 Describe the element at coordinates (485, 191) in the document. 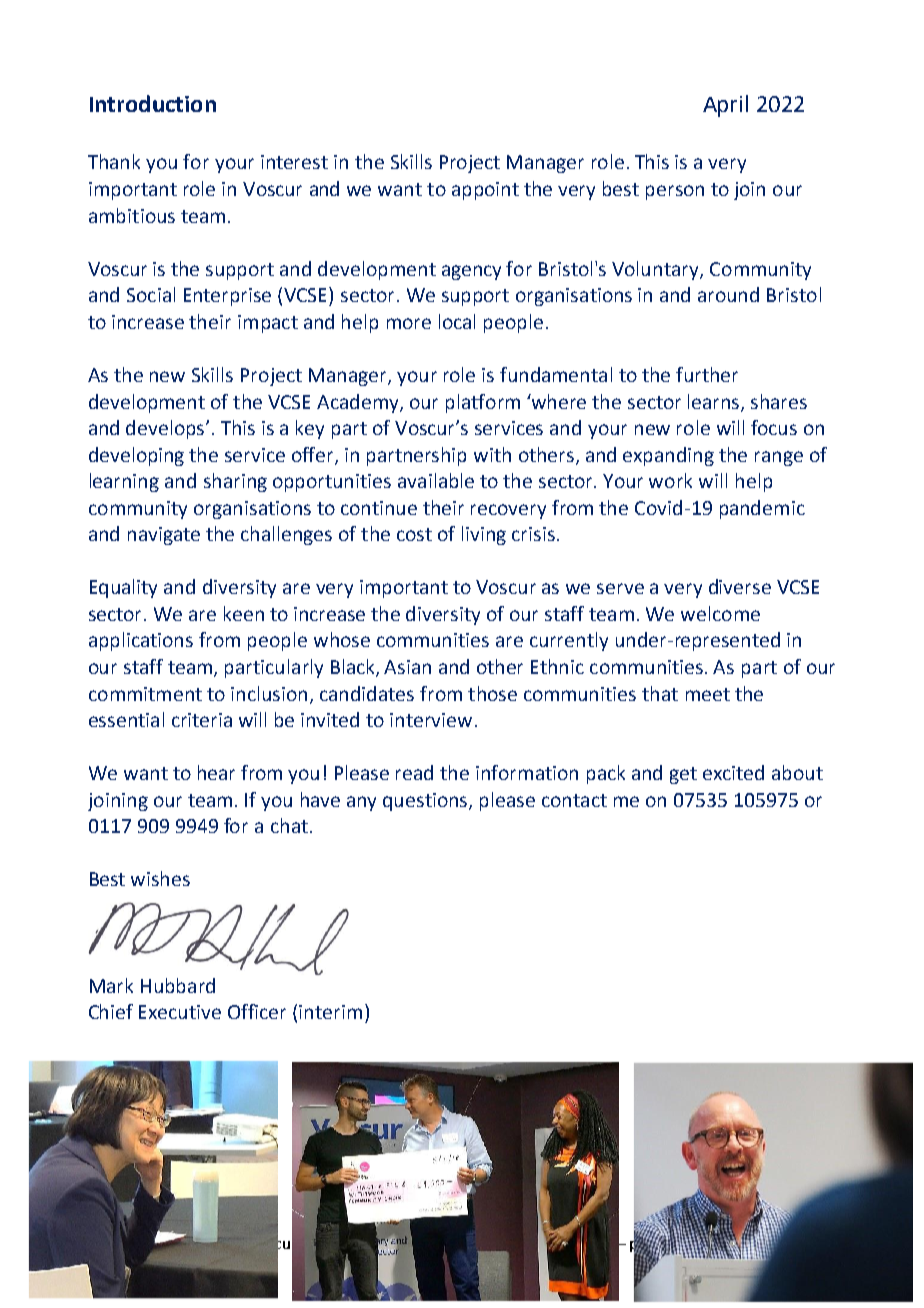

I see `appoint` at that location.
